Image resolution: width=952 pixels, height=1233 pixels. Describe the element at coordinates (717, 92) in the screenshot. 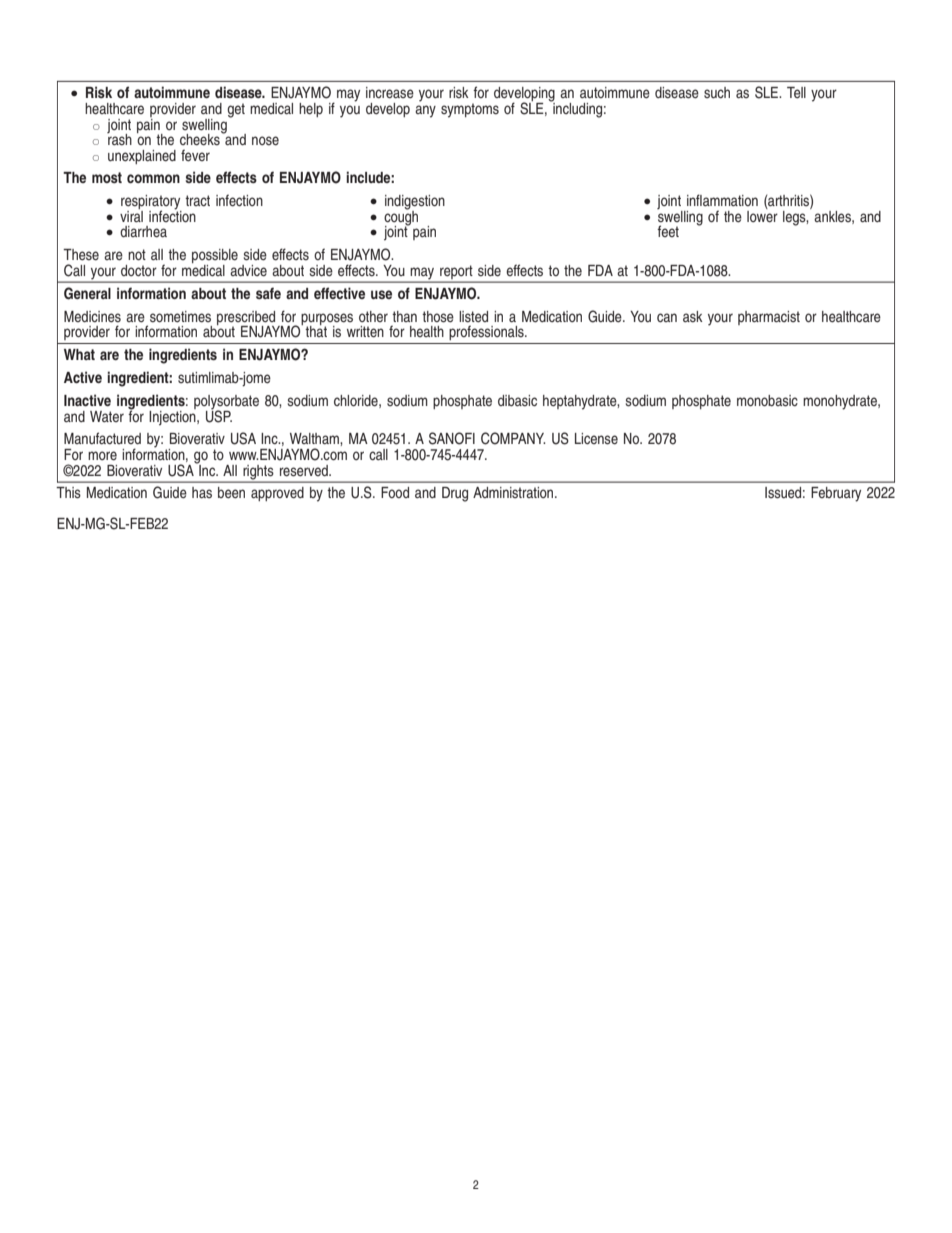

I see `such` at that location.
